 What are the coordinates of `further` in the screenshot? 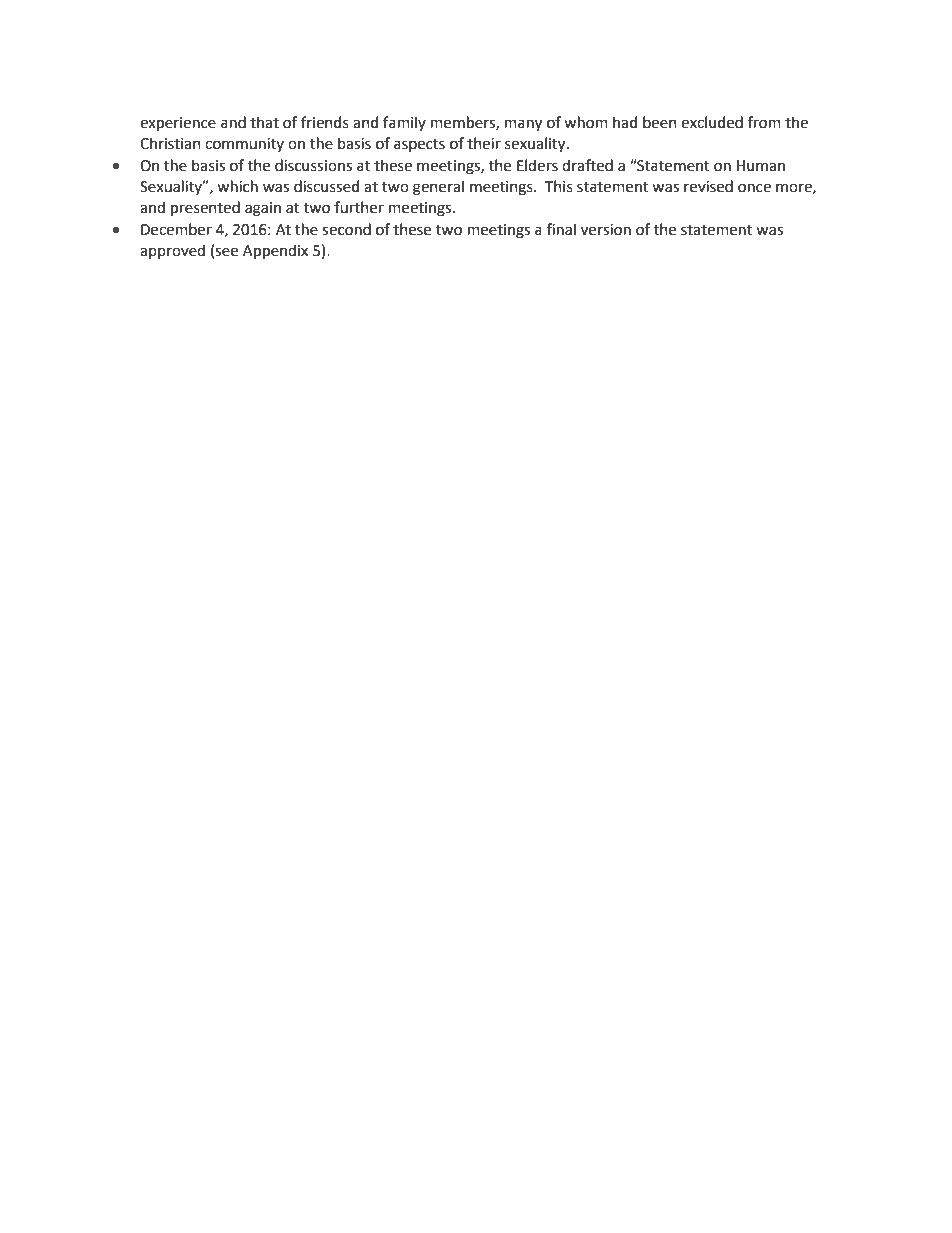 It's located at (359, 207).
